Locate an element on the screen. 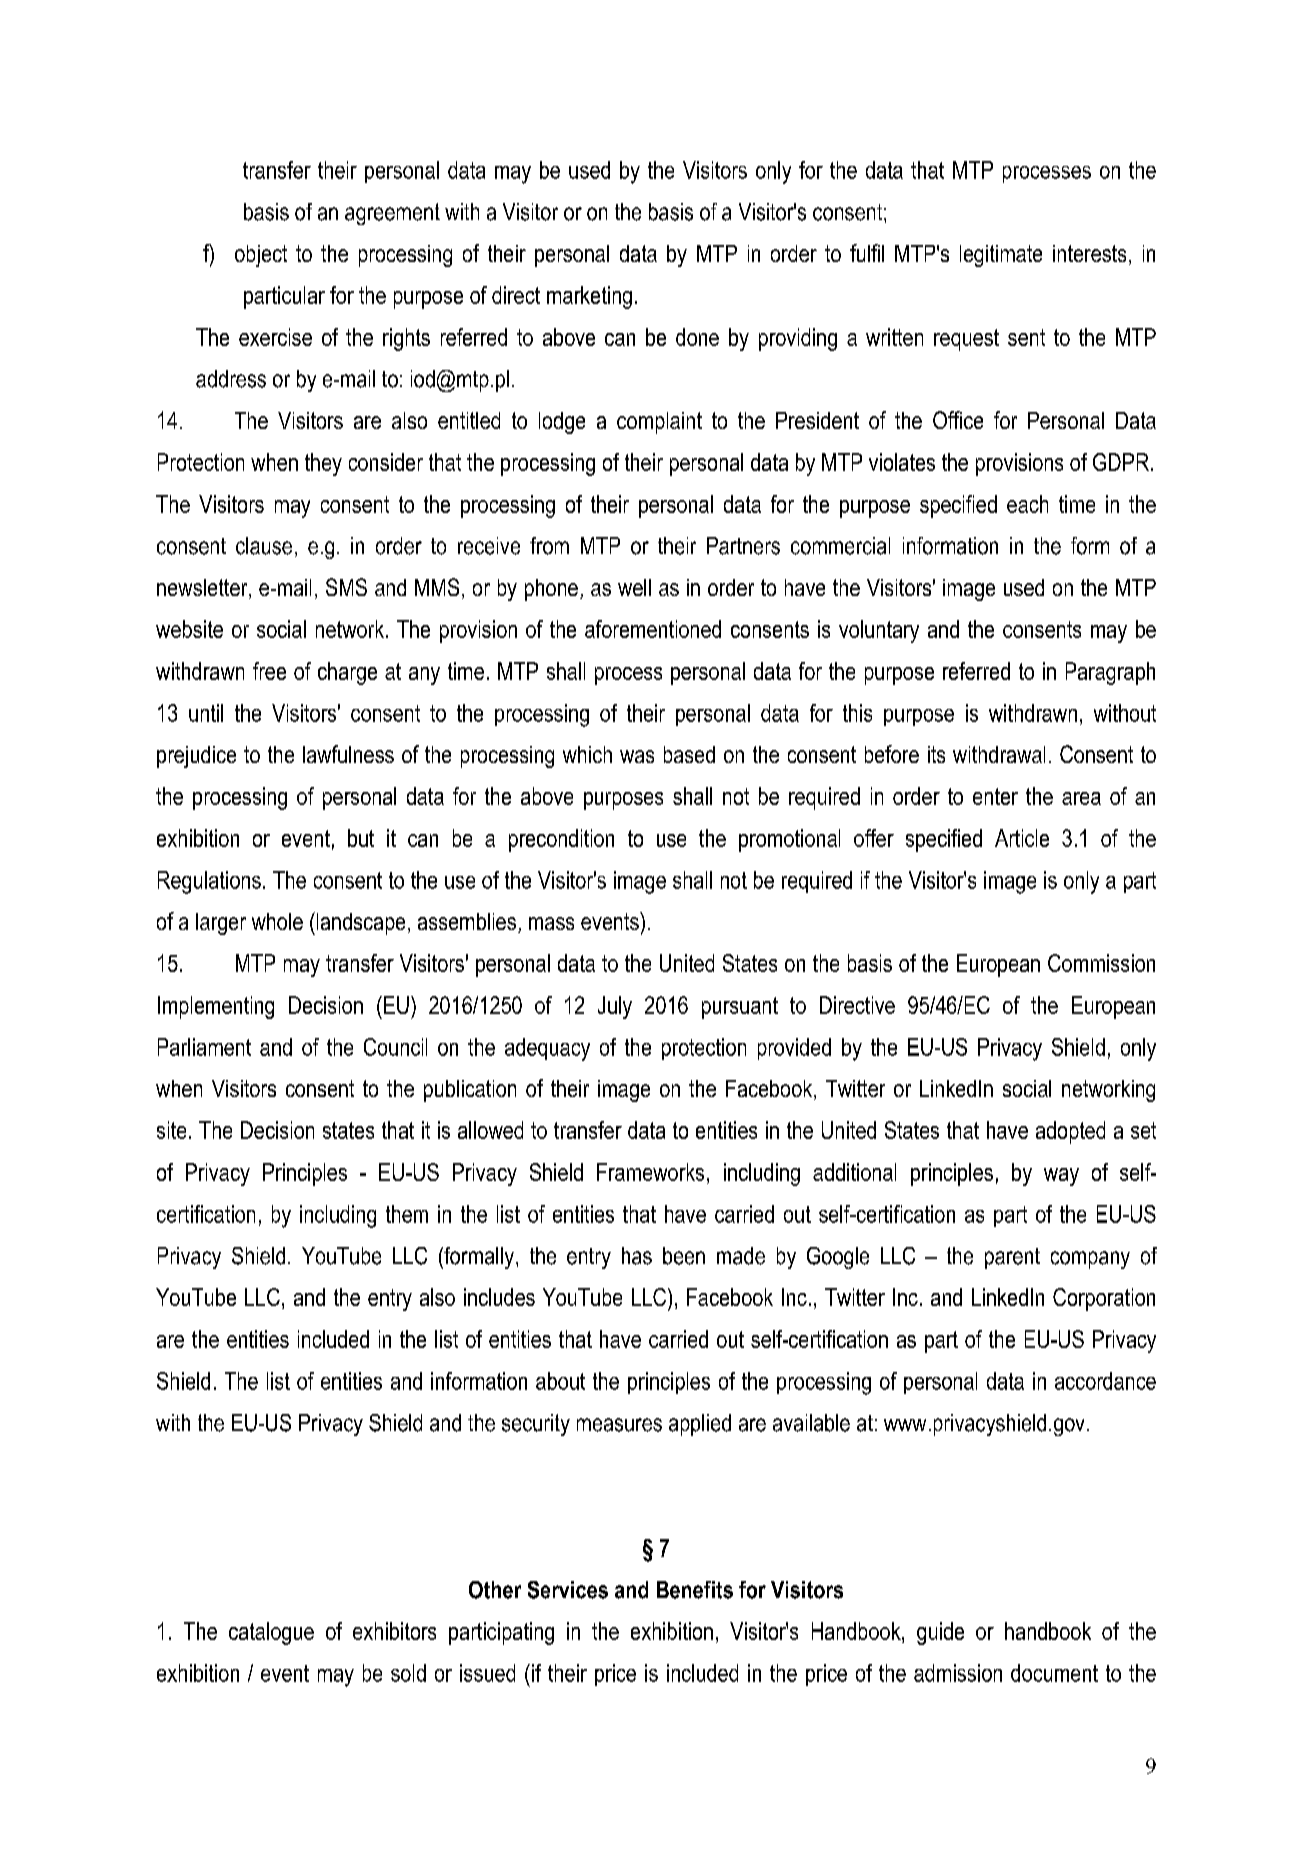 The width and height of the screenshot is (1312, 1857). SMS is located at coordinates (346, 587).
